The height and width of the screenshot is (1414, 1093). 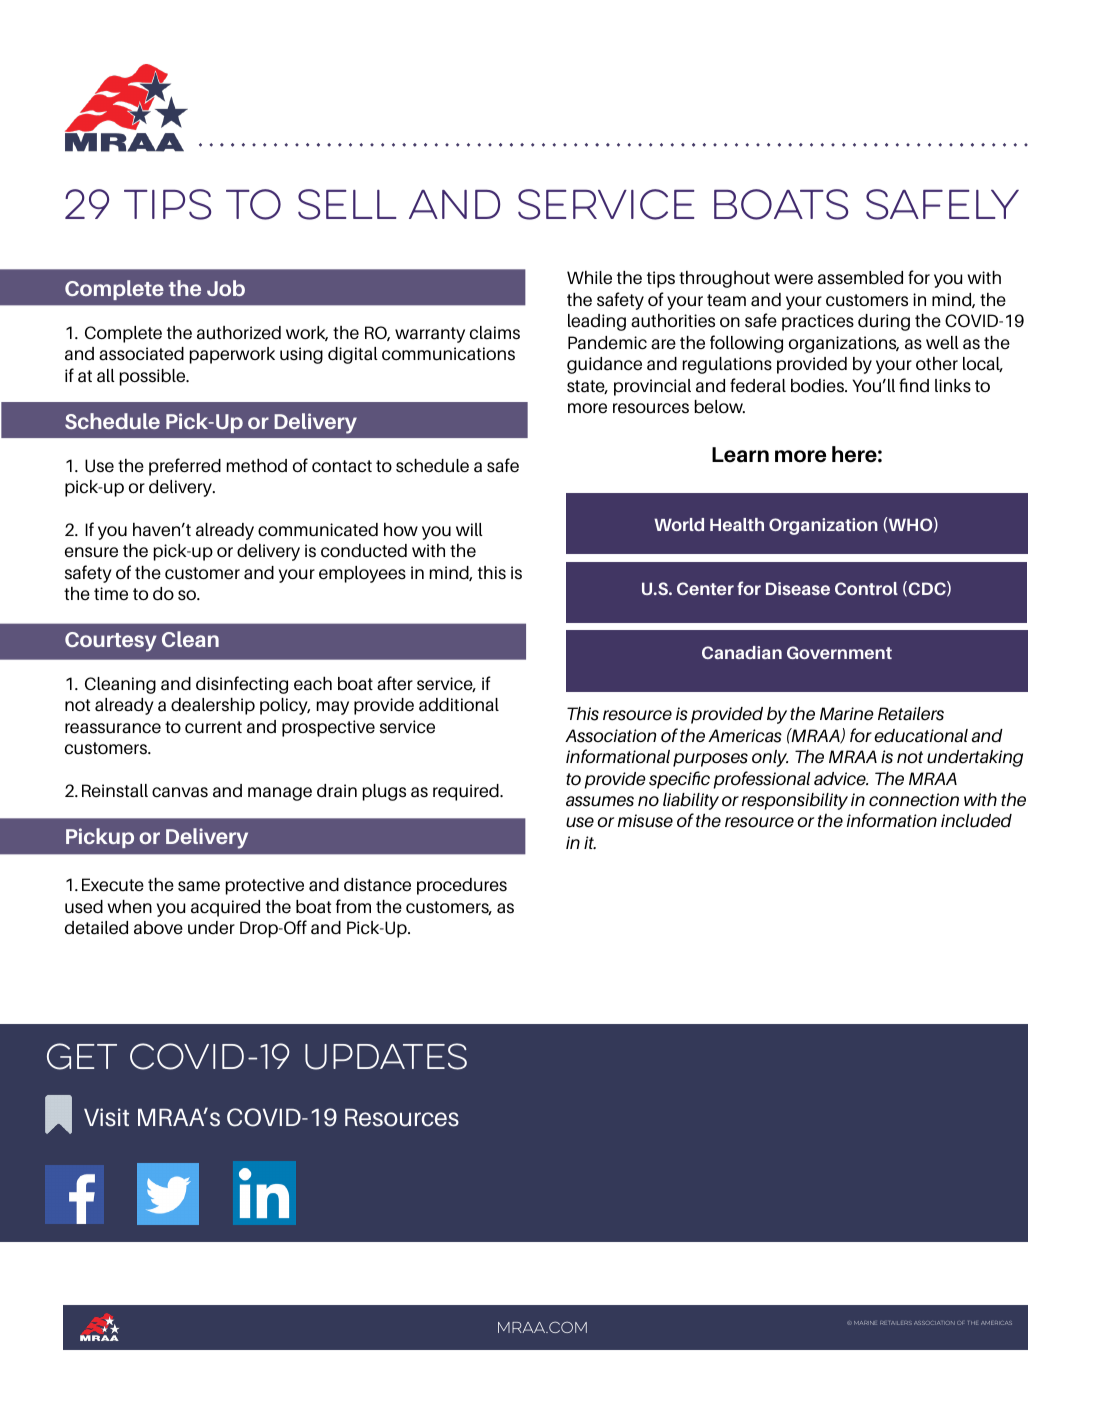 I want to click on updates, so click(x=386, y=1056).
